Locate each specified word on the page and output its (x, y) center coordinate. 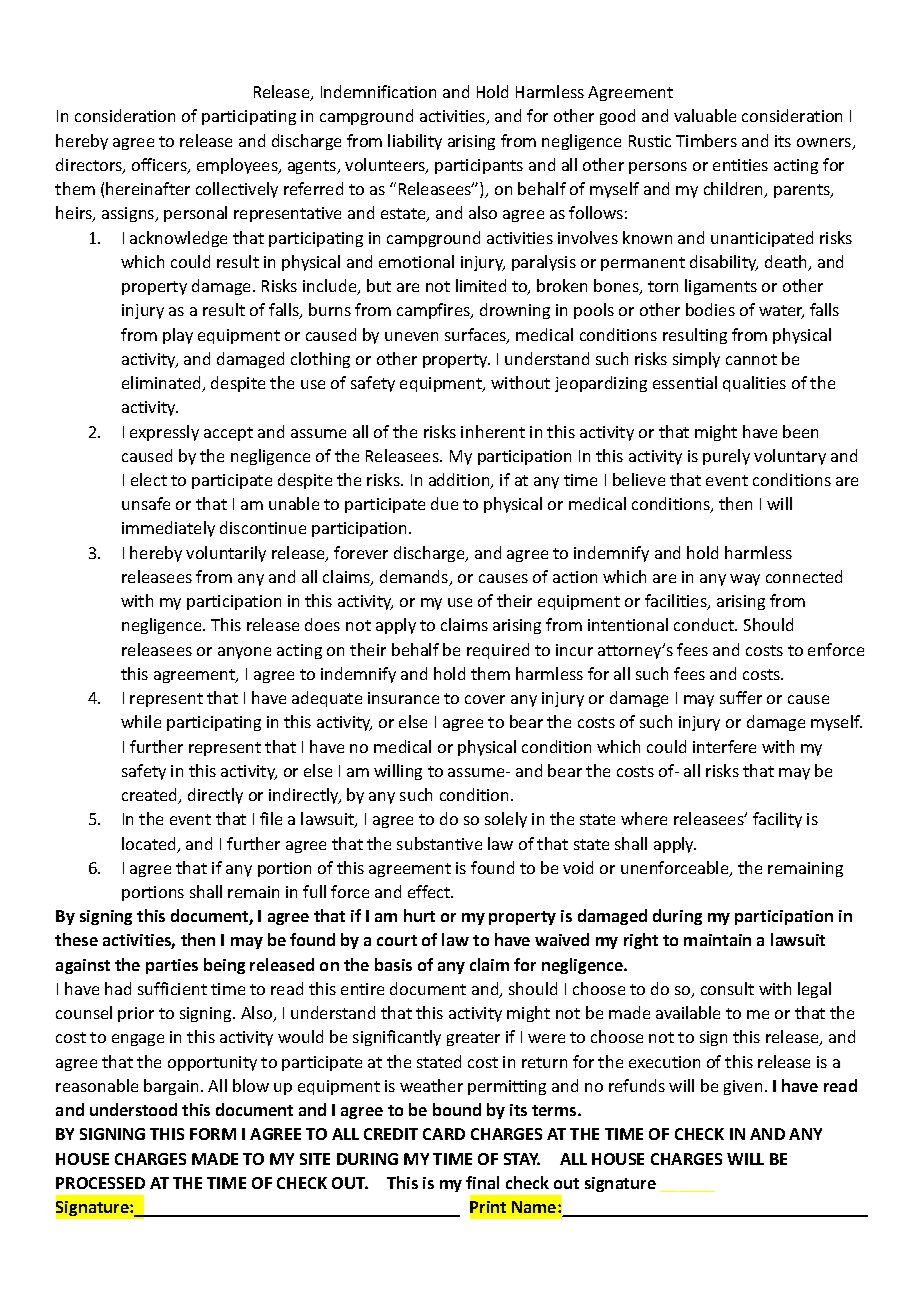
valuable (705, 115)
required (498, 651)
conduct (705, 624)
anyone (244, 653)
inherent (493, 431)
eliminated (162, 384)
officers (160, 166)
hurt (419, 915)
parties (172, 966)
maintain (717, 940)
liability (415, 142)
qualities (754, 384)
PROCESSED (100, 1183)
